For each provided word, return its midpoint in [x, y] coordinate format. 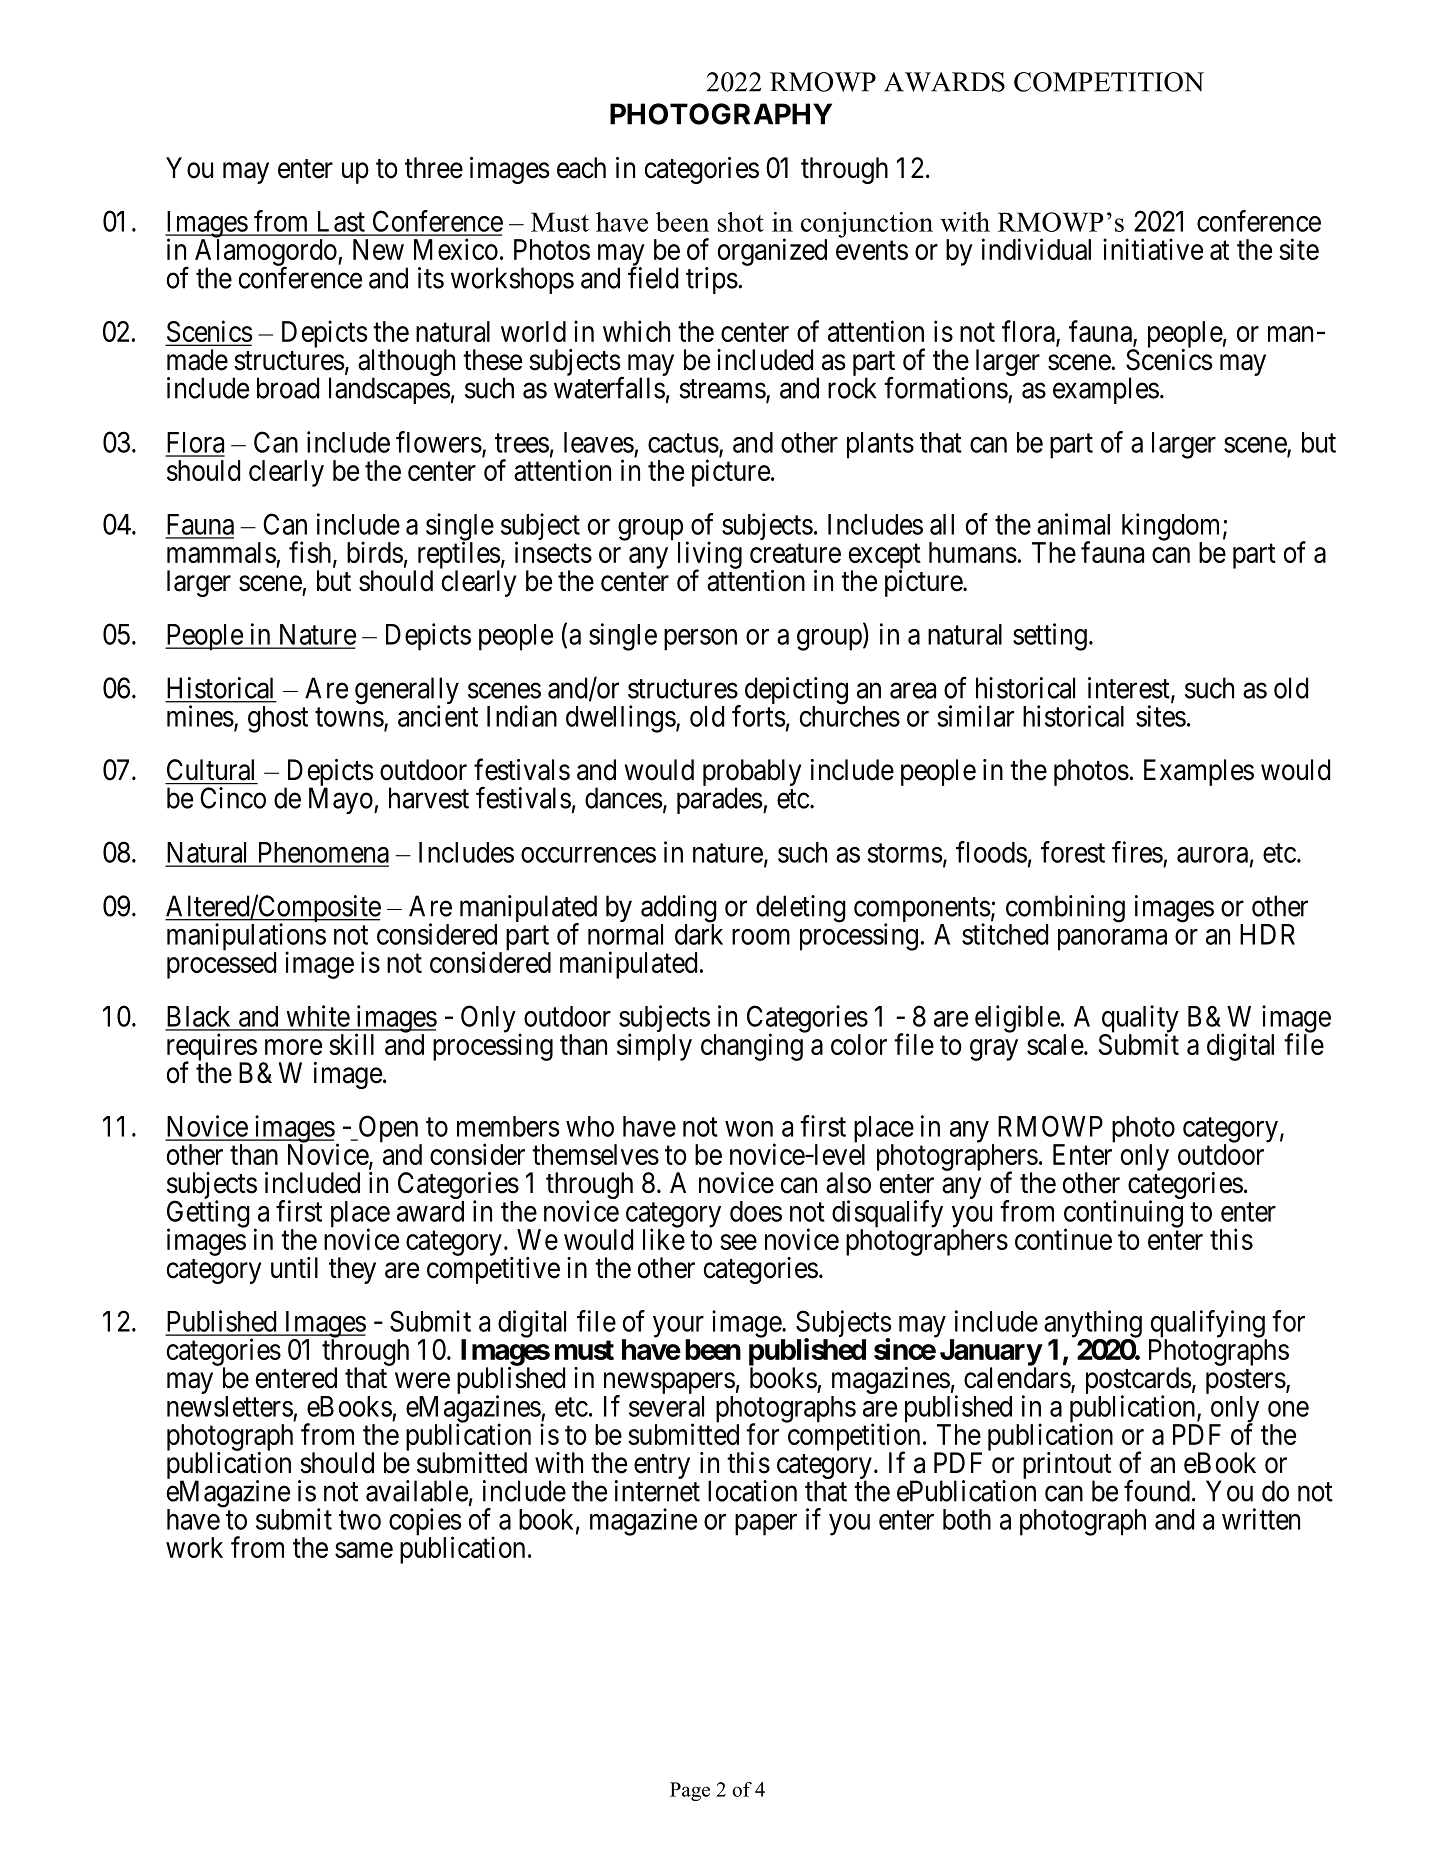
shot [741, 222]
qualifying [1208, 1325]
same [364, 1550]
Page [690, 1791]
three [434, 168]
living [710, 556]
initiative [1153, 249]
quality [1140, 1020]
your [678, 1328]
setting [1050, 637]
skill [351, 1044]
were [422, 1381]
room [761, 937]
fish [311, 553]
